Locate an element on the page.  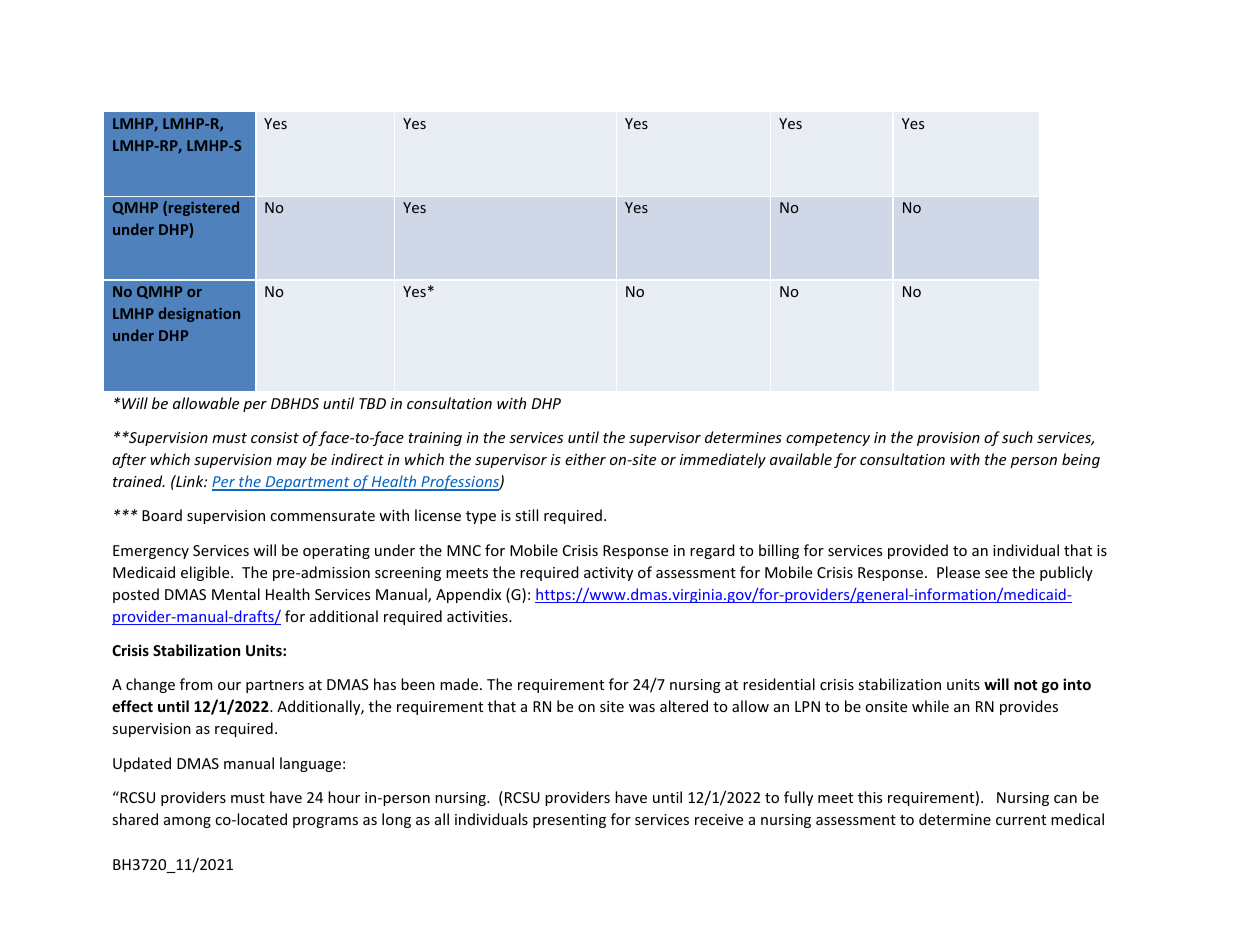
among is located at coordinates (187, 822).
